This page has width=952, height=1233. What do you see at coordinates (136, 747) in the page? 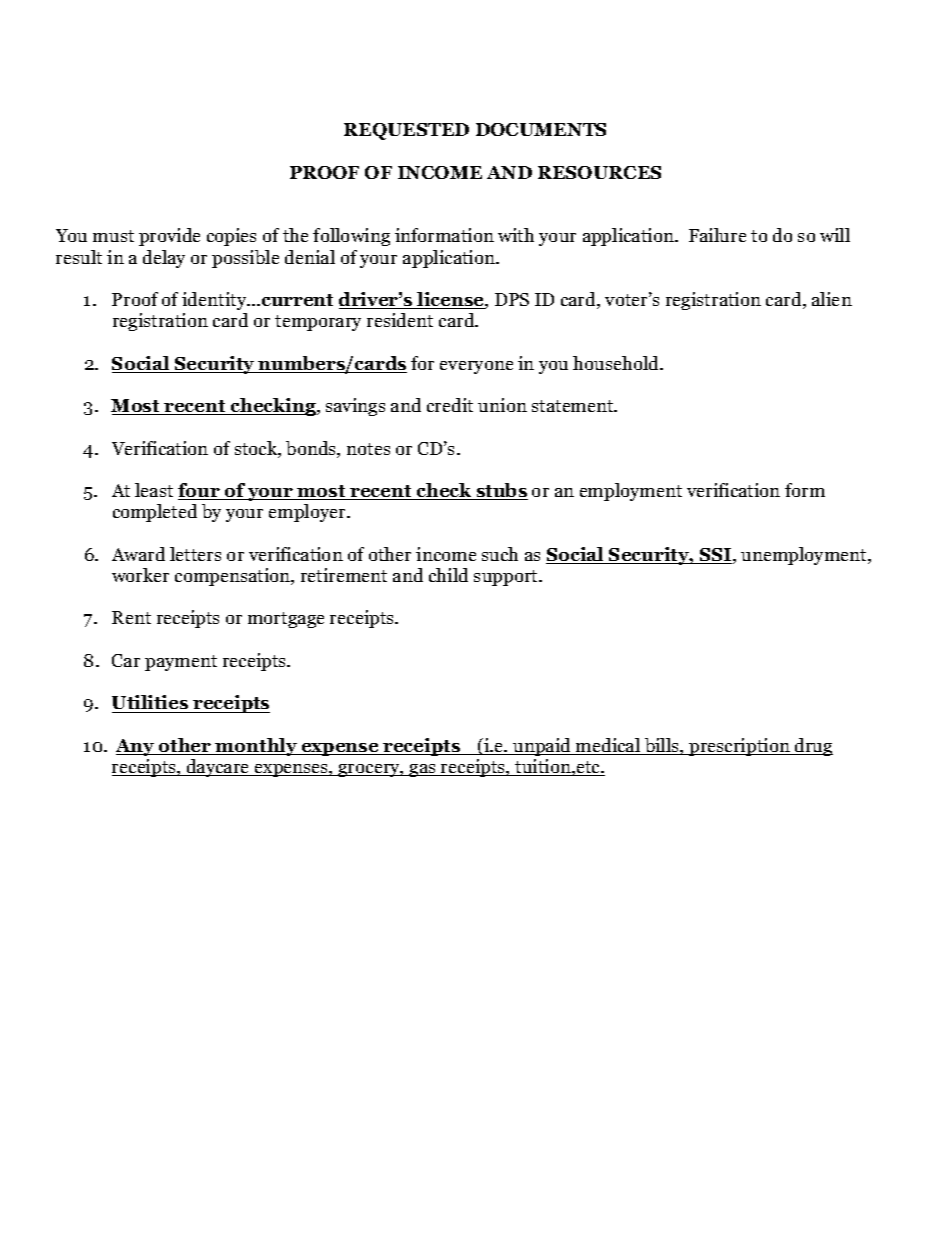
I see `Any` at bounding box center [136, 747].
